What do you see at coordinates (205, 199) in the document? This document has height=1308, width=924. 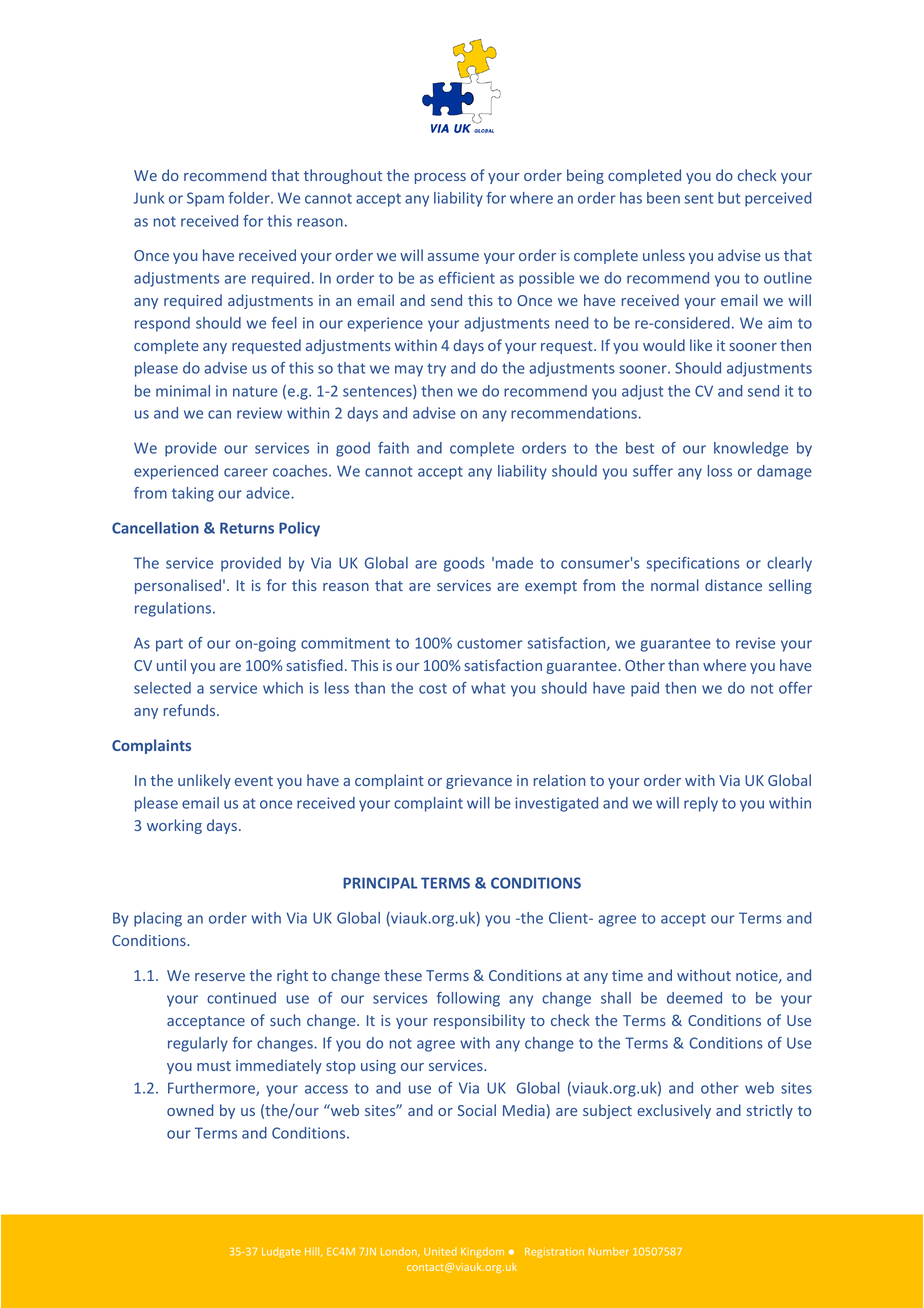 I see `Spam` at bounding box center [205, 199].
